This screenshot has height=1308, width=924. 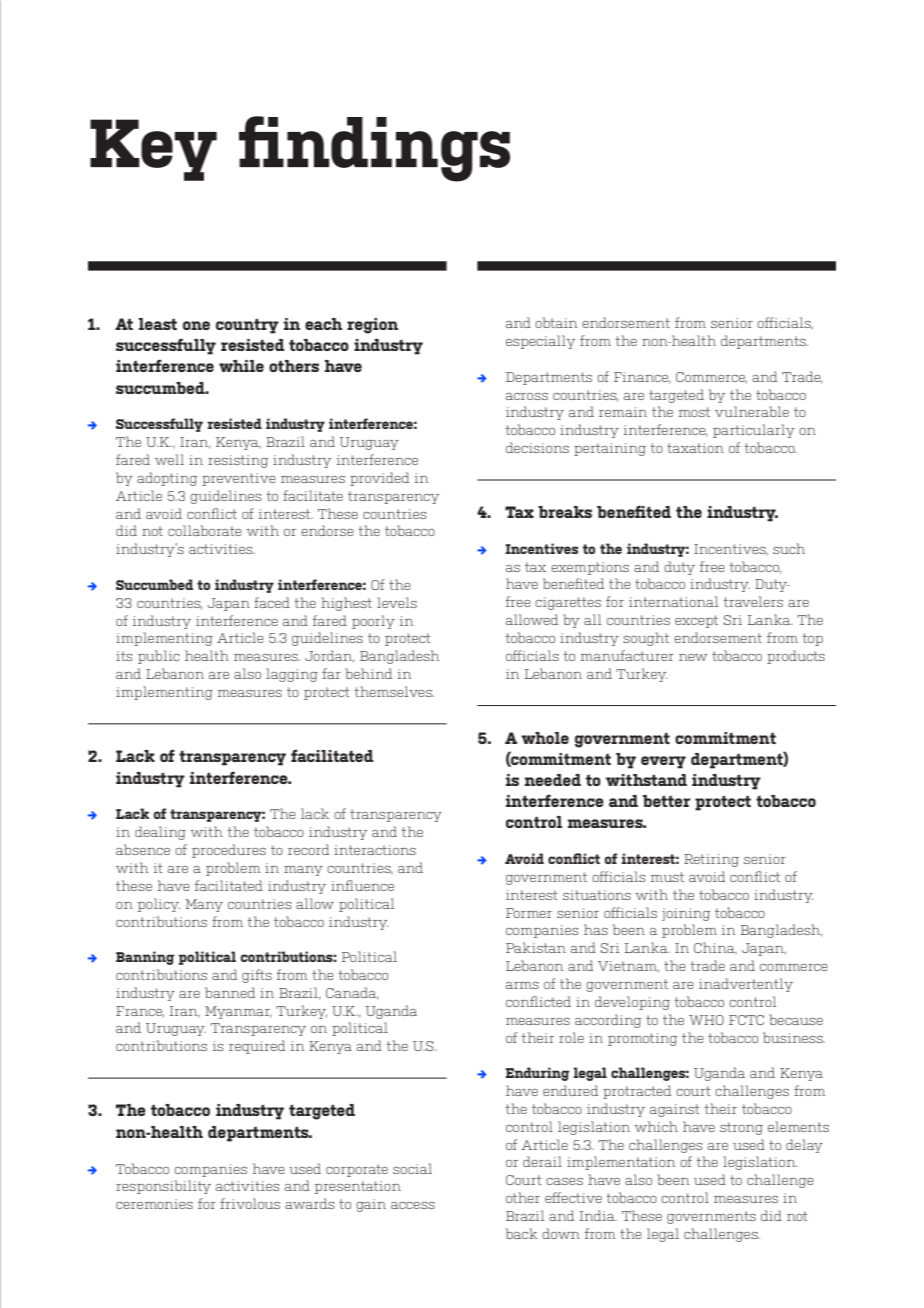 I want to click on particularly, so click(x=754, y=431).
